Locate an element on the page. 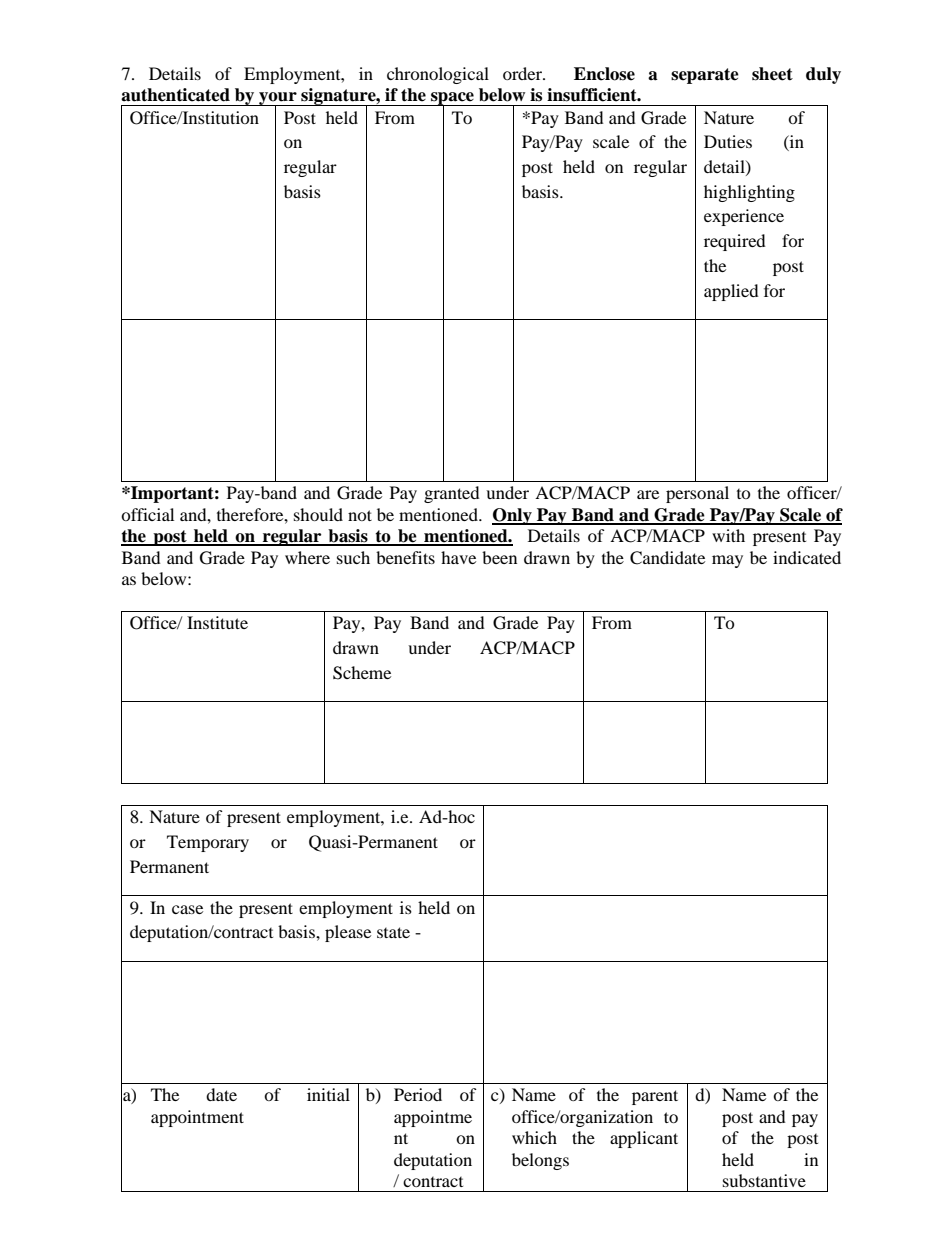 Image resolution: width=952 pixels, height=1233 pixels. official is located at coordinates (147, 514).
